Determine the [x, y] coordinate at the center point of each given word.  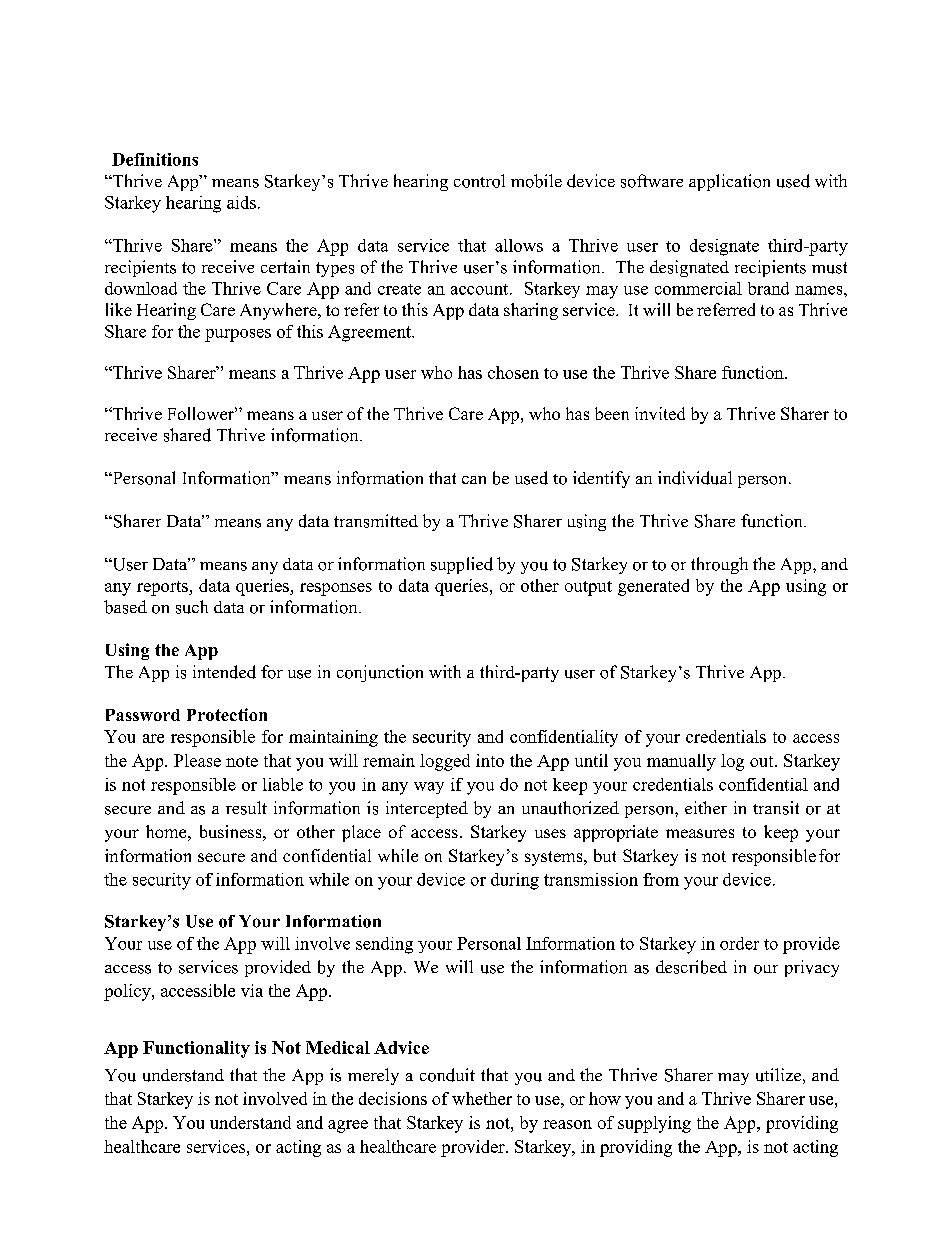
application [729, 182]
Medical [338, 1047]
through [719, 565]
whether [482, 1098]
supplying [654, 1124]
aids [241, 202]
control [479, 181]
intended [224, 672]
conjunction [380, 673]
